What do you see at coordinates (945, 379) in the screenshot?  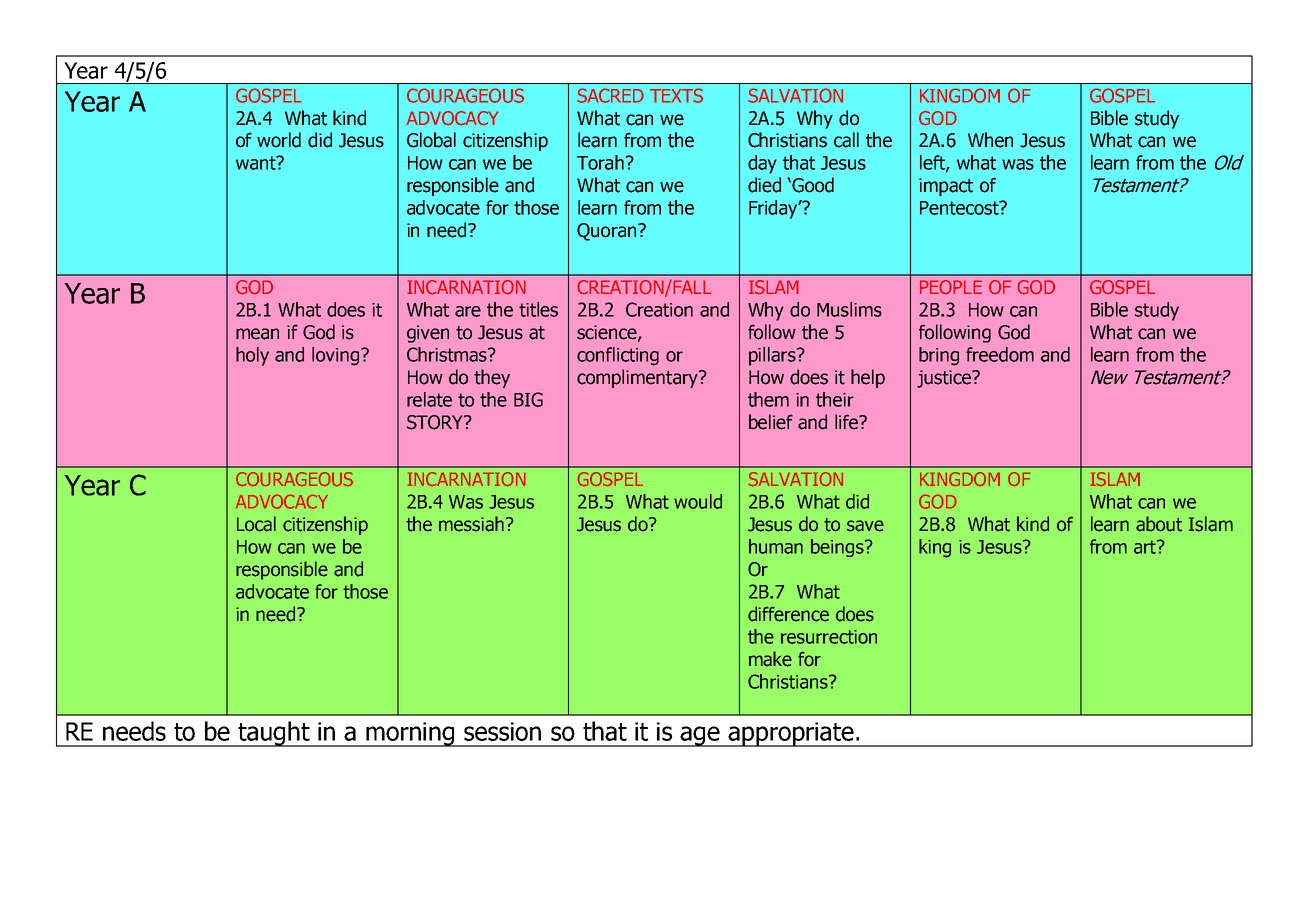 I see `justice` at bounding box center [945, 379].
